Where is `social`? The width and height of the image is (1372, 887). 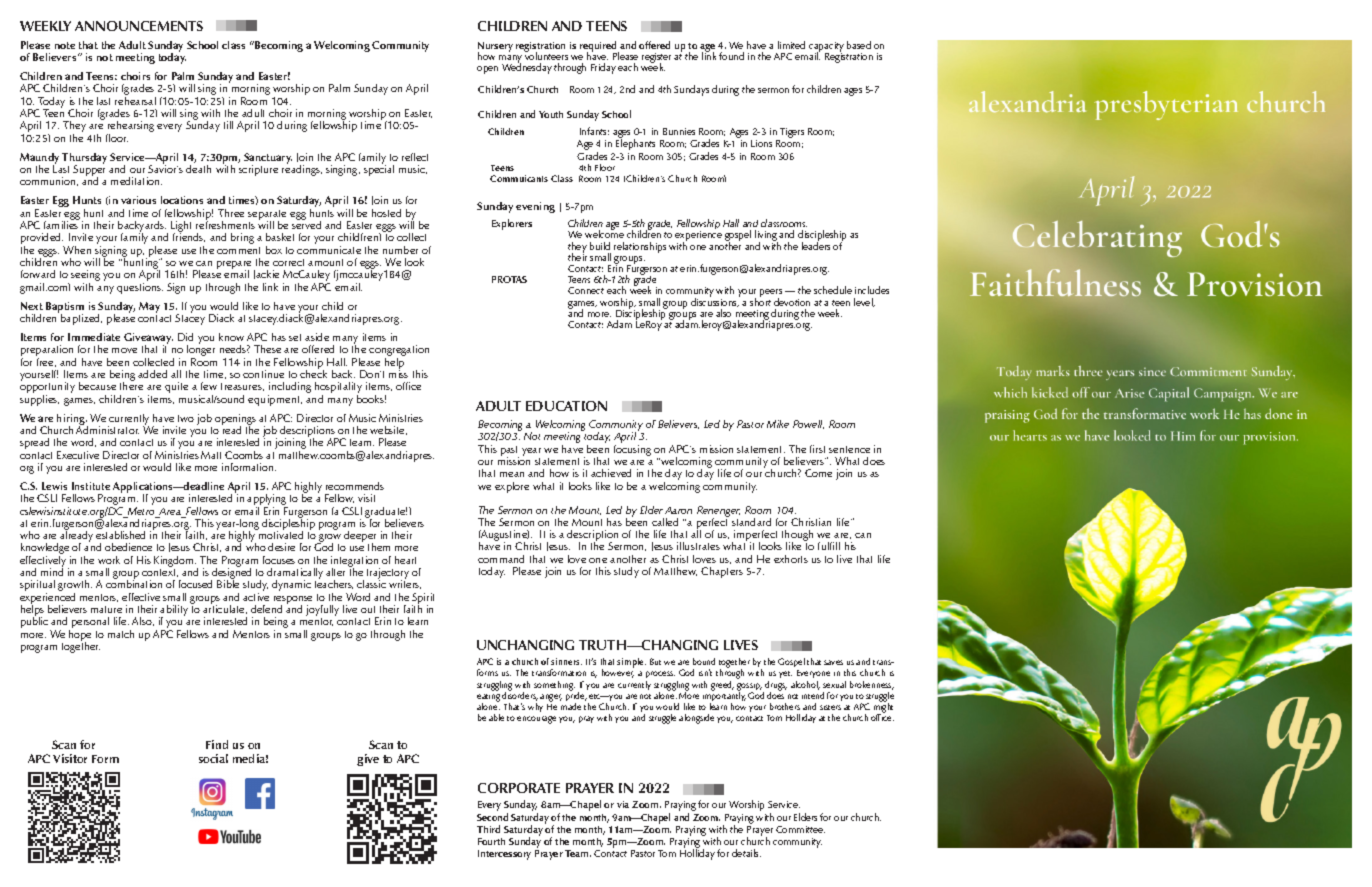
social is located at coordinates (213, 758).
